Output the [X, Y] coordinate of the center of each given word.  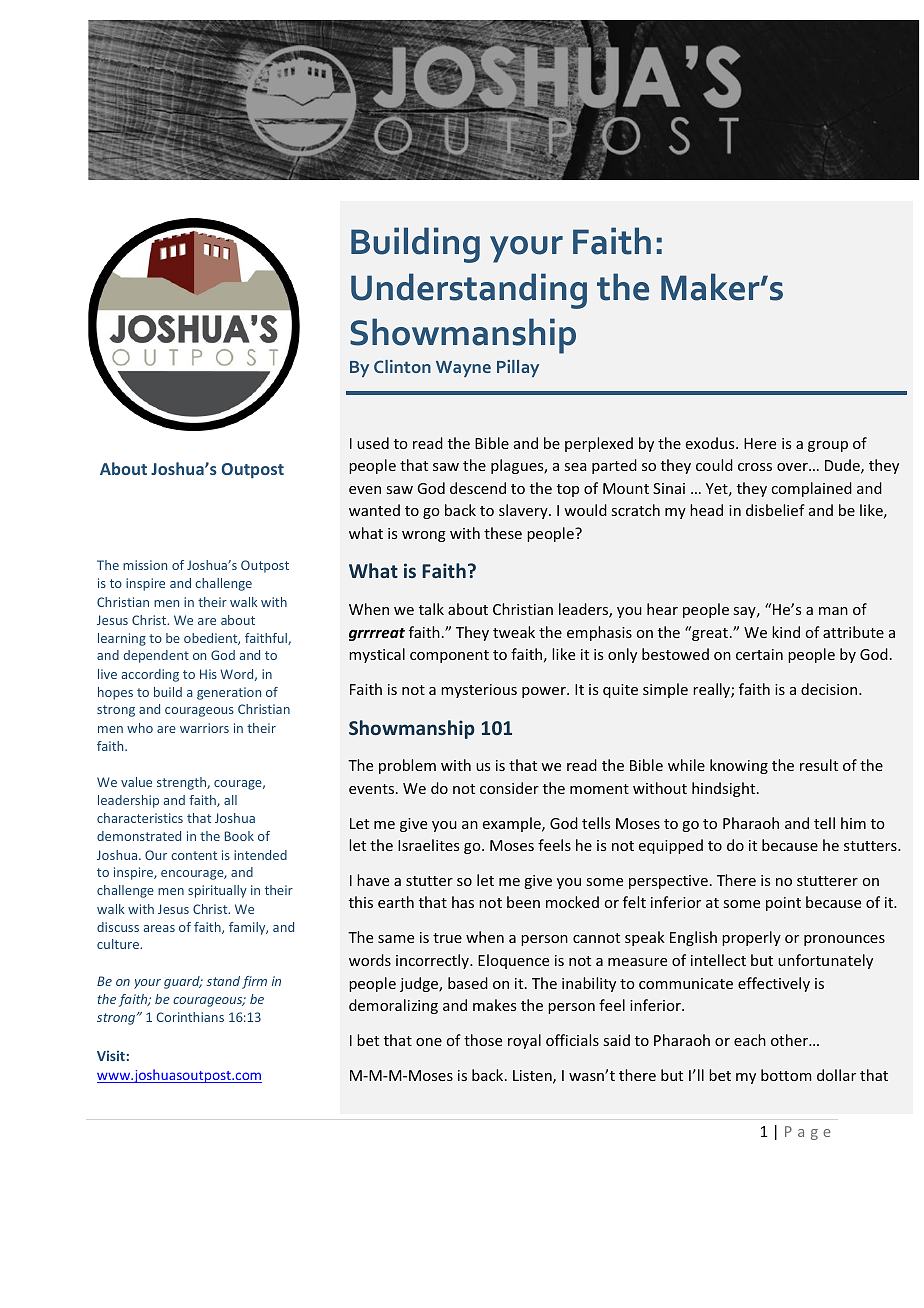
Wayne [463, 369]
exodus [711, 443]
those [483, 1040]
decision [830, 689]
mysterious [479, 691]
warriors [204, 728]
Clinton [402, 366]
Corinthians [190, 1017]
